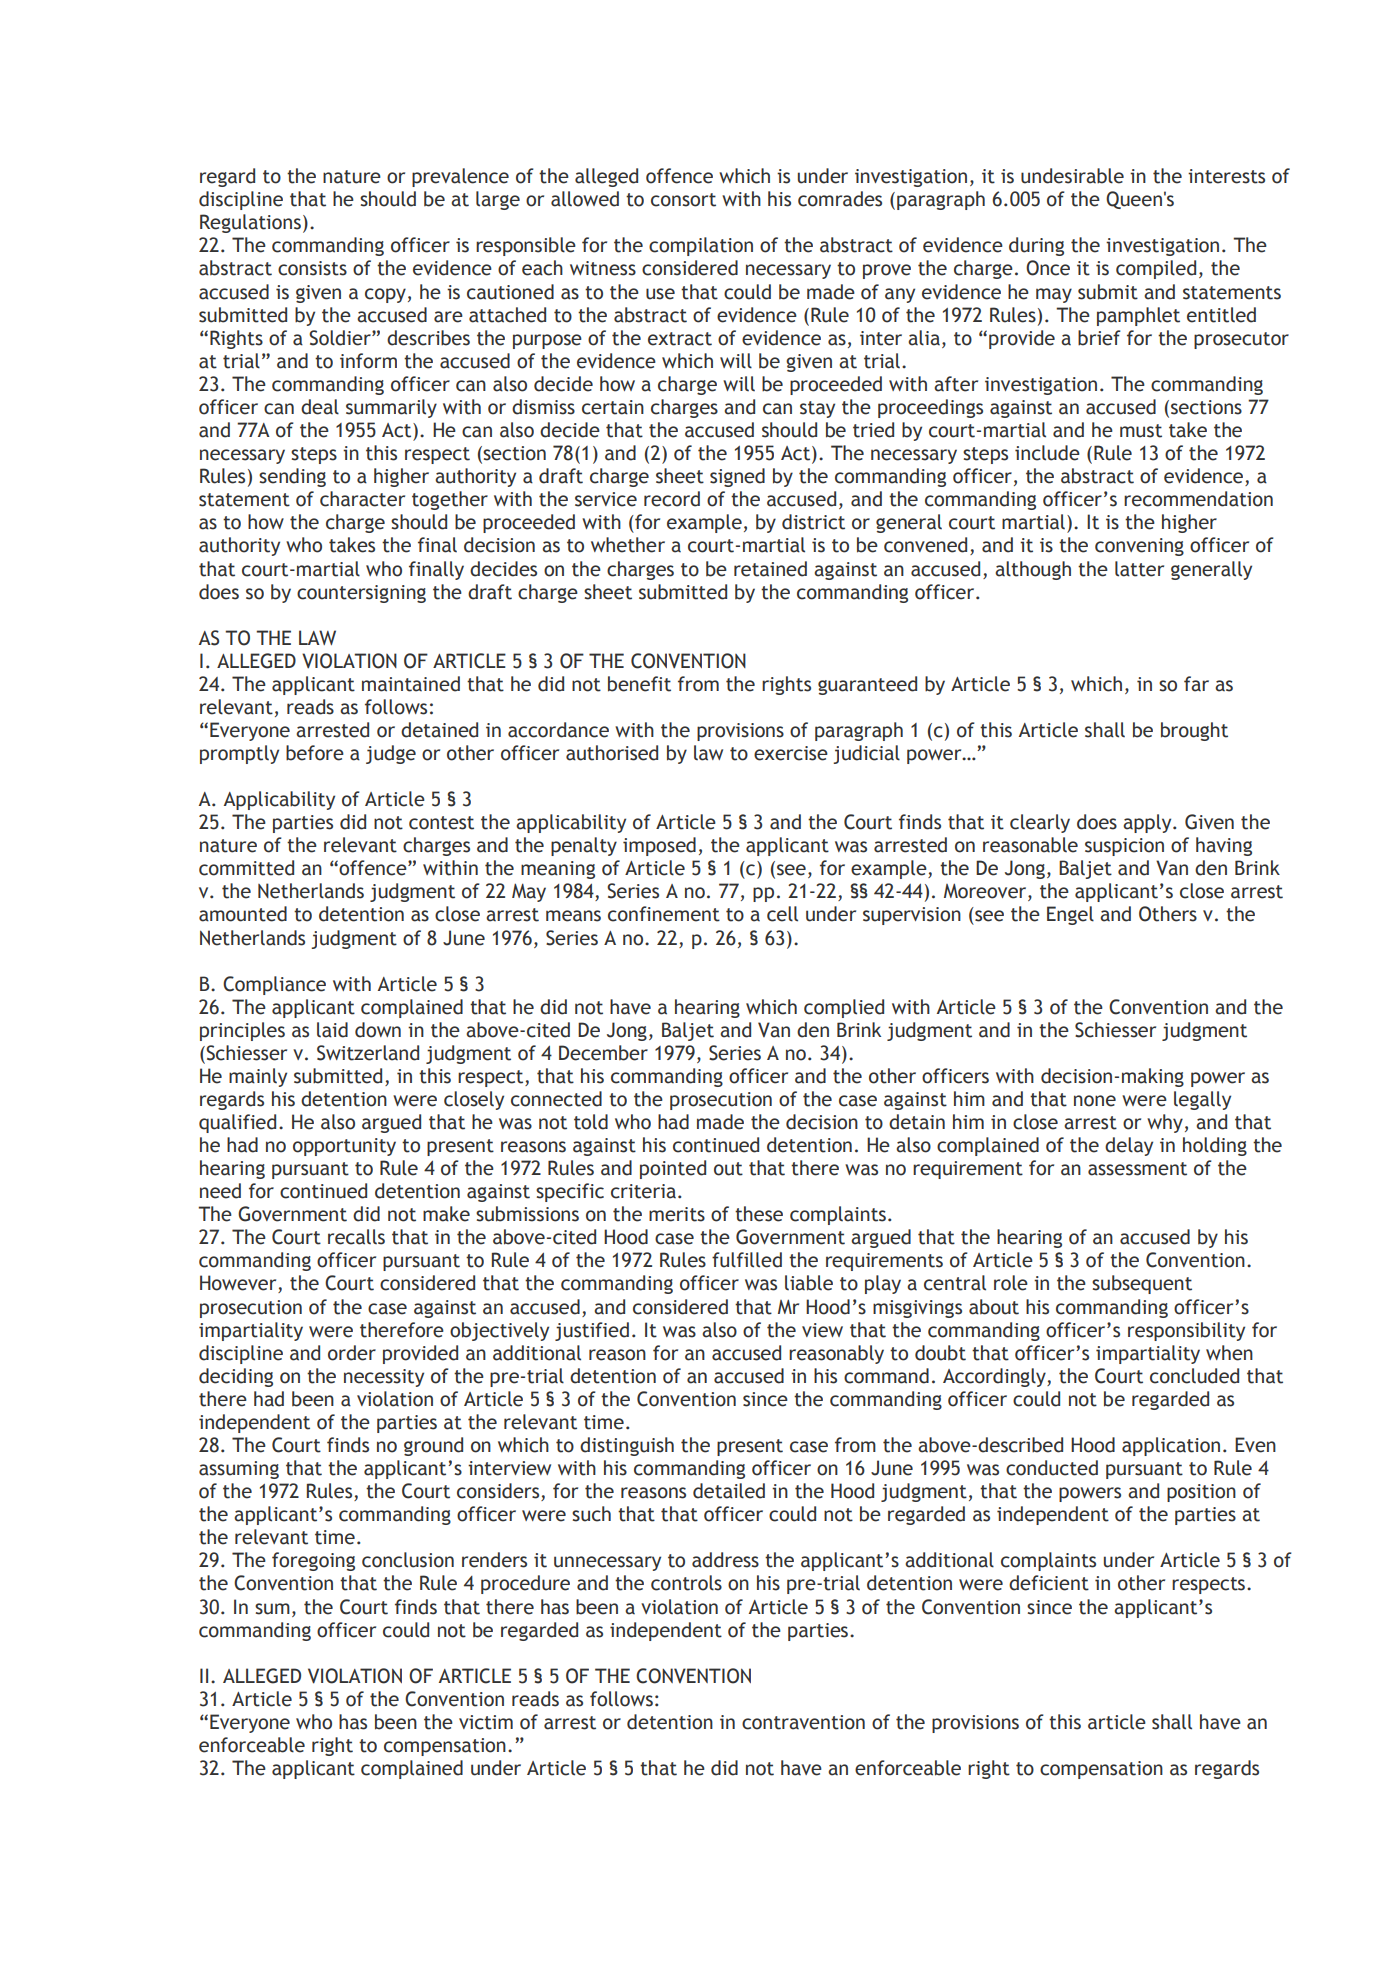 Image resolution: width=1390 pixels, height=1968 pixels. Describe the element at coordinates (312, 268) in the document. I see `consists` at that location.
